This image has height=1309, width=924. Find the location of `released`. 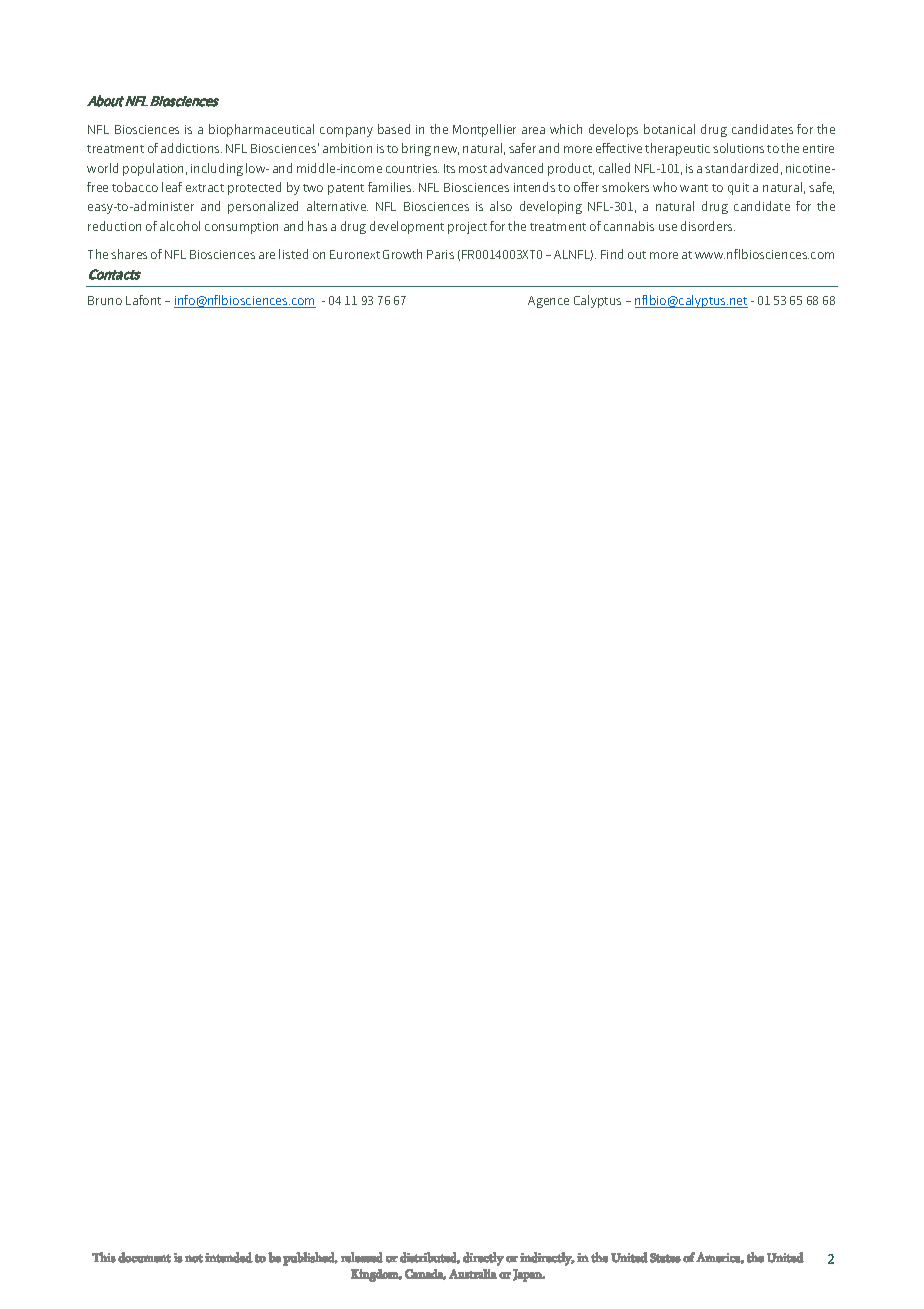

released is located at coordinates (362, 1257).
